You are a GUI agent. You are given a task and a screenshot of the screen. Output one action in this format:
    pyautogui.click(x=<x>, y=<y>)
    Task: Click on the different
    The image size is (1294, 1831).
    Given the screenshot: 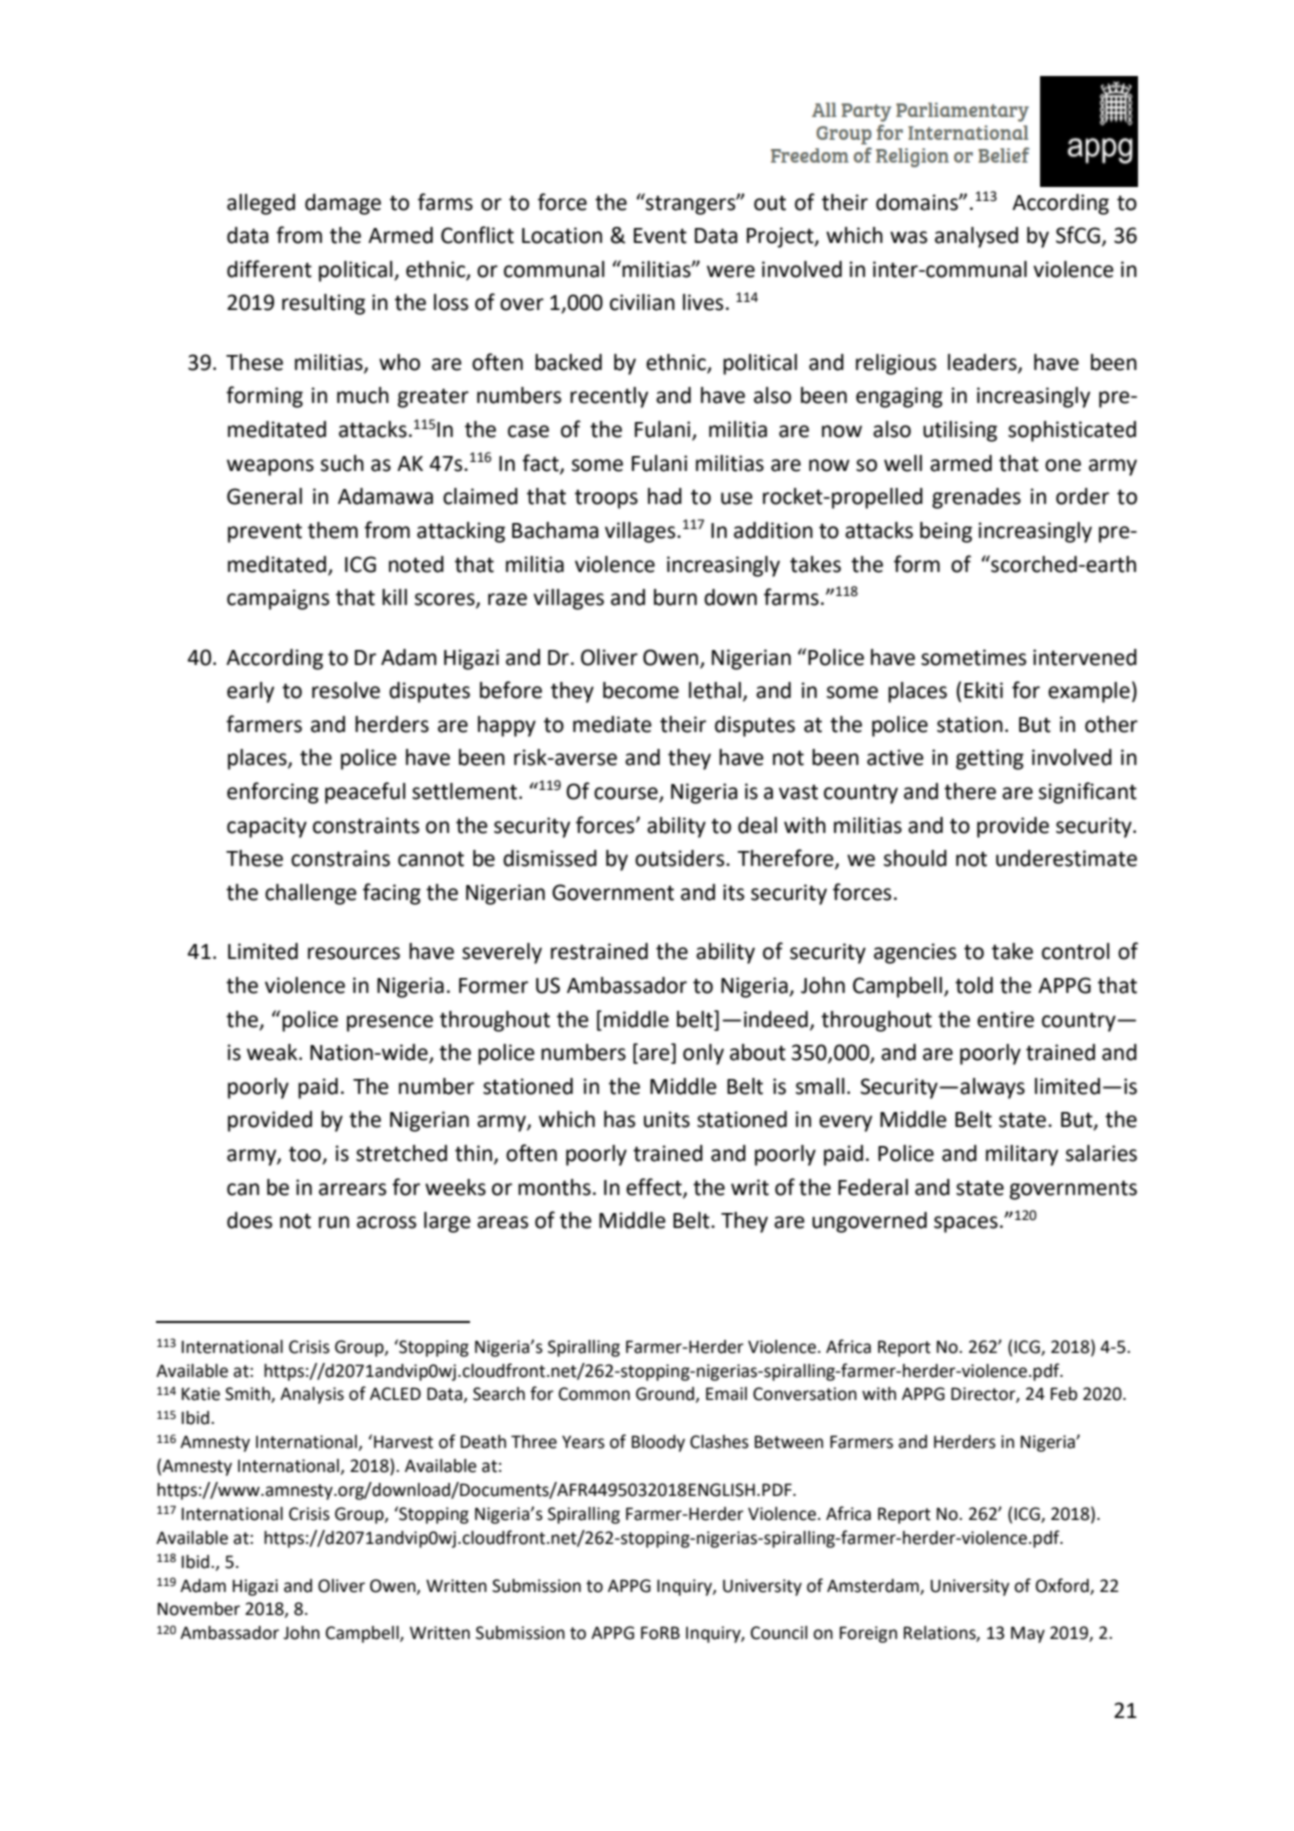 What is the action you would take?
    pyautogui.click(x=269, y=269)
